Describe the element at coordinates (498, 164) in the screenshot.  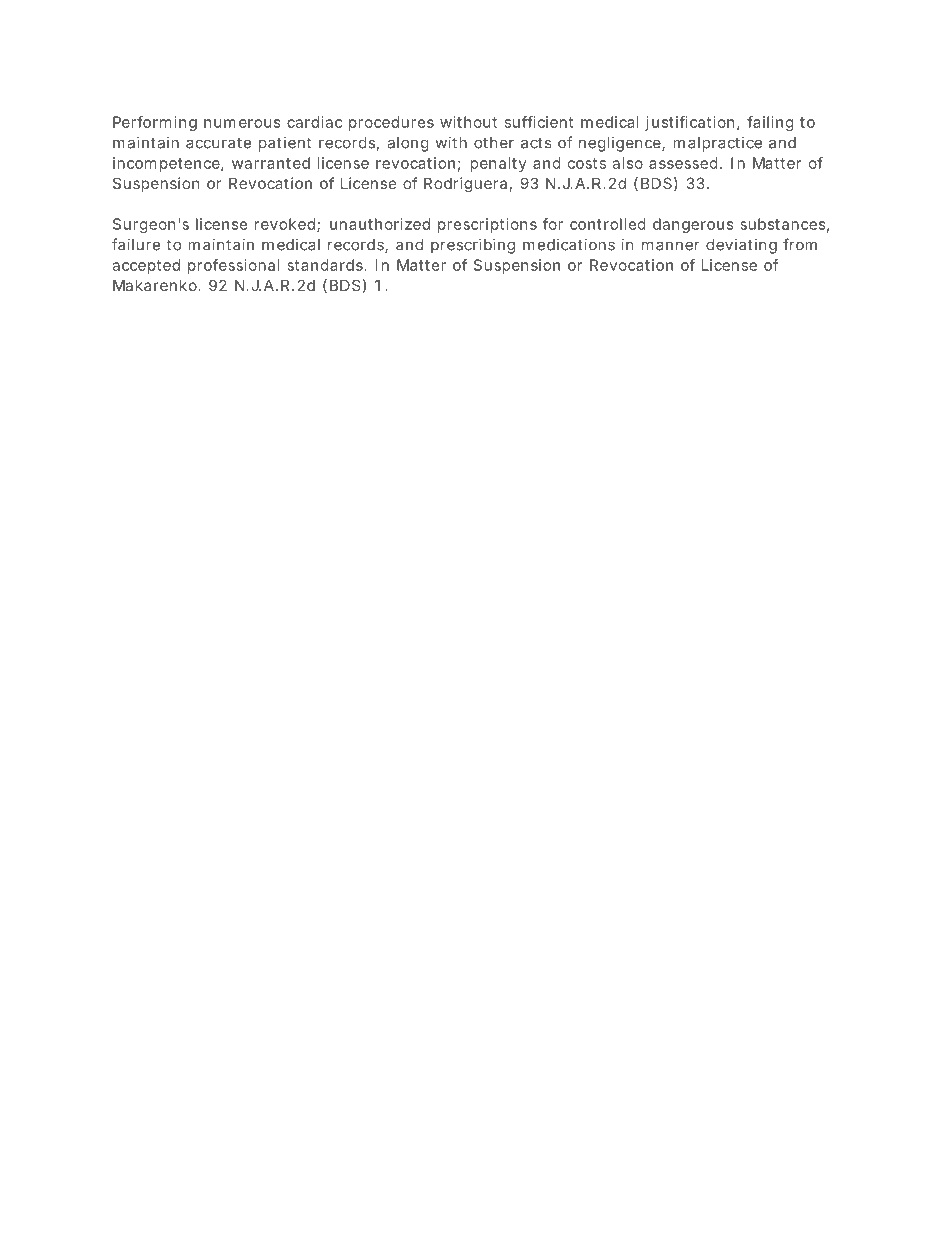
I see `penalty` at that location.
